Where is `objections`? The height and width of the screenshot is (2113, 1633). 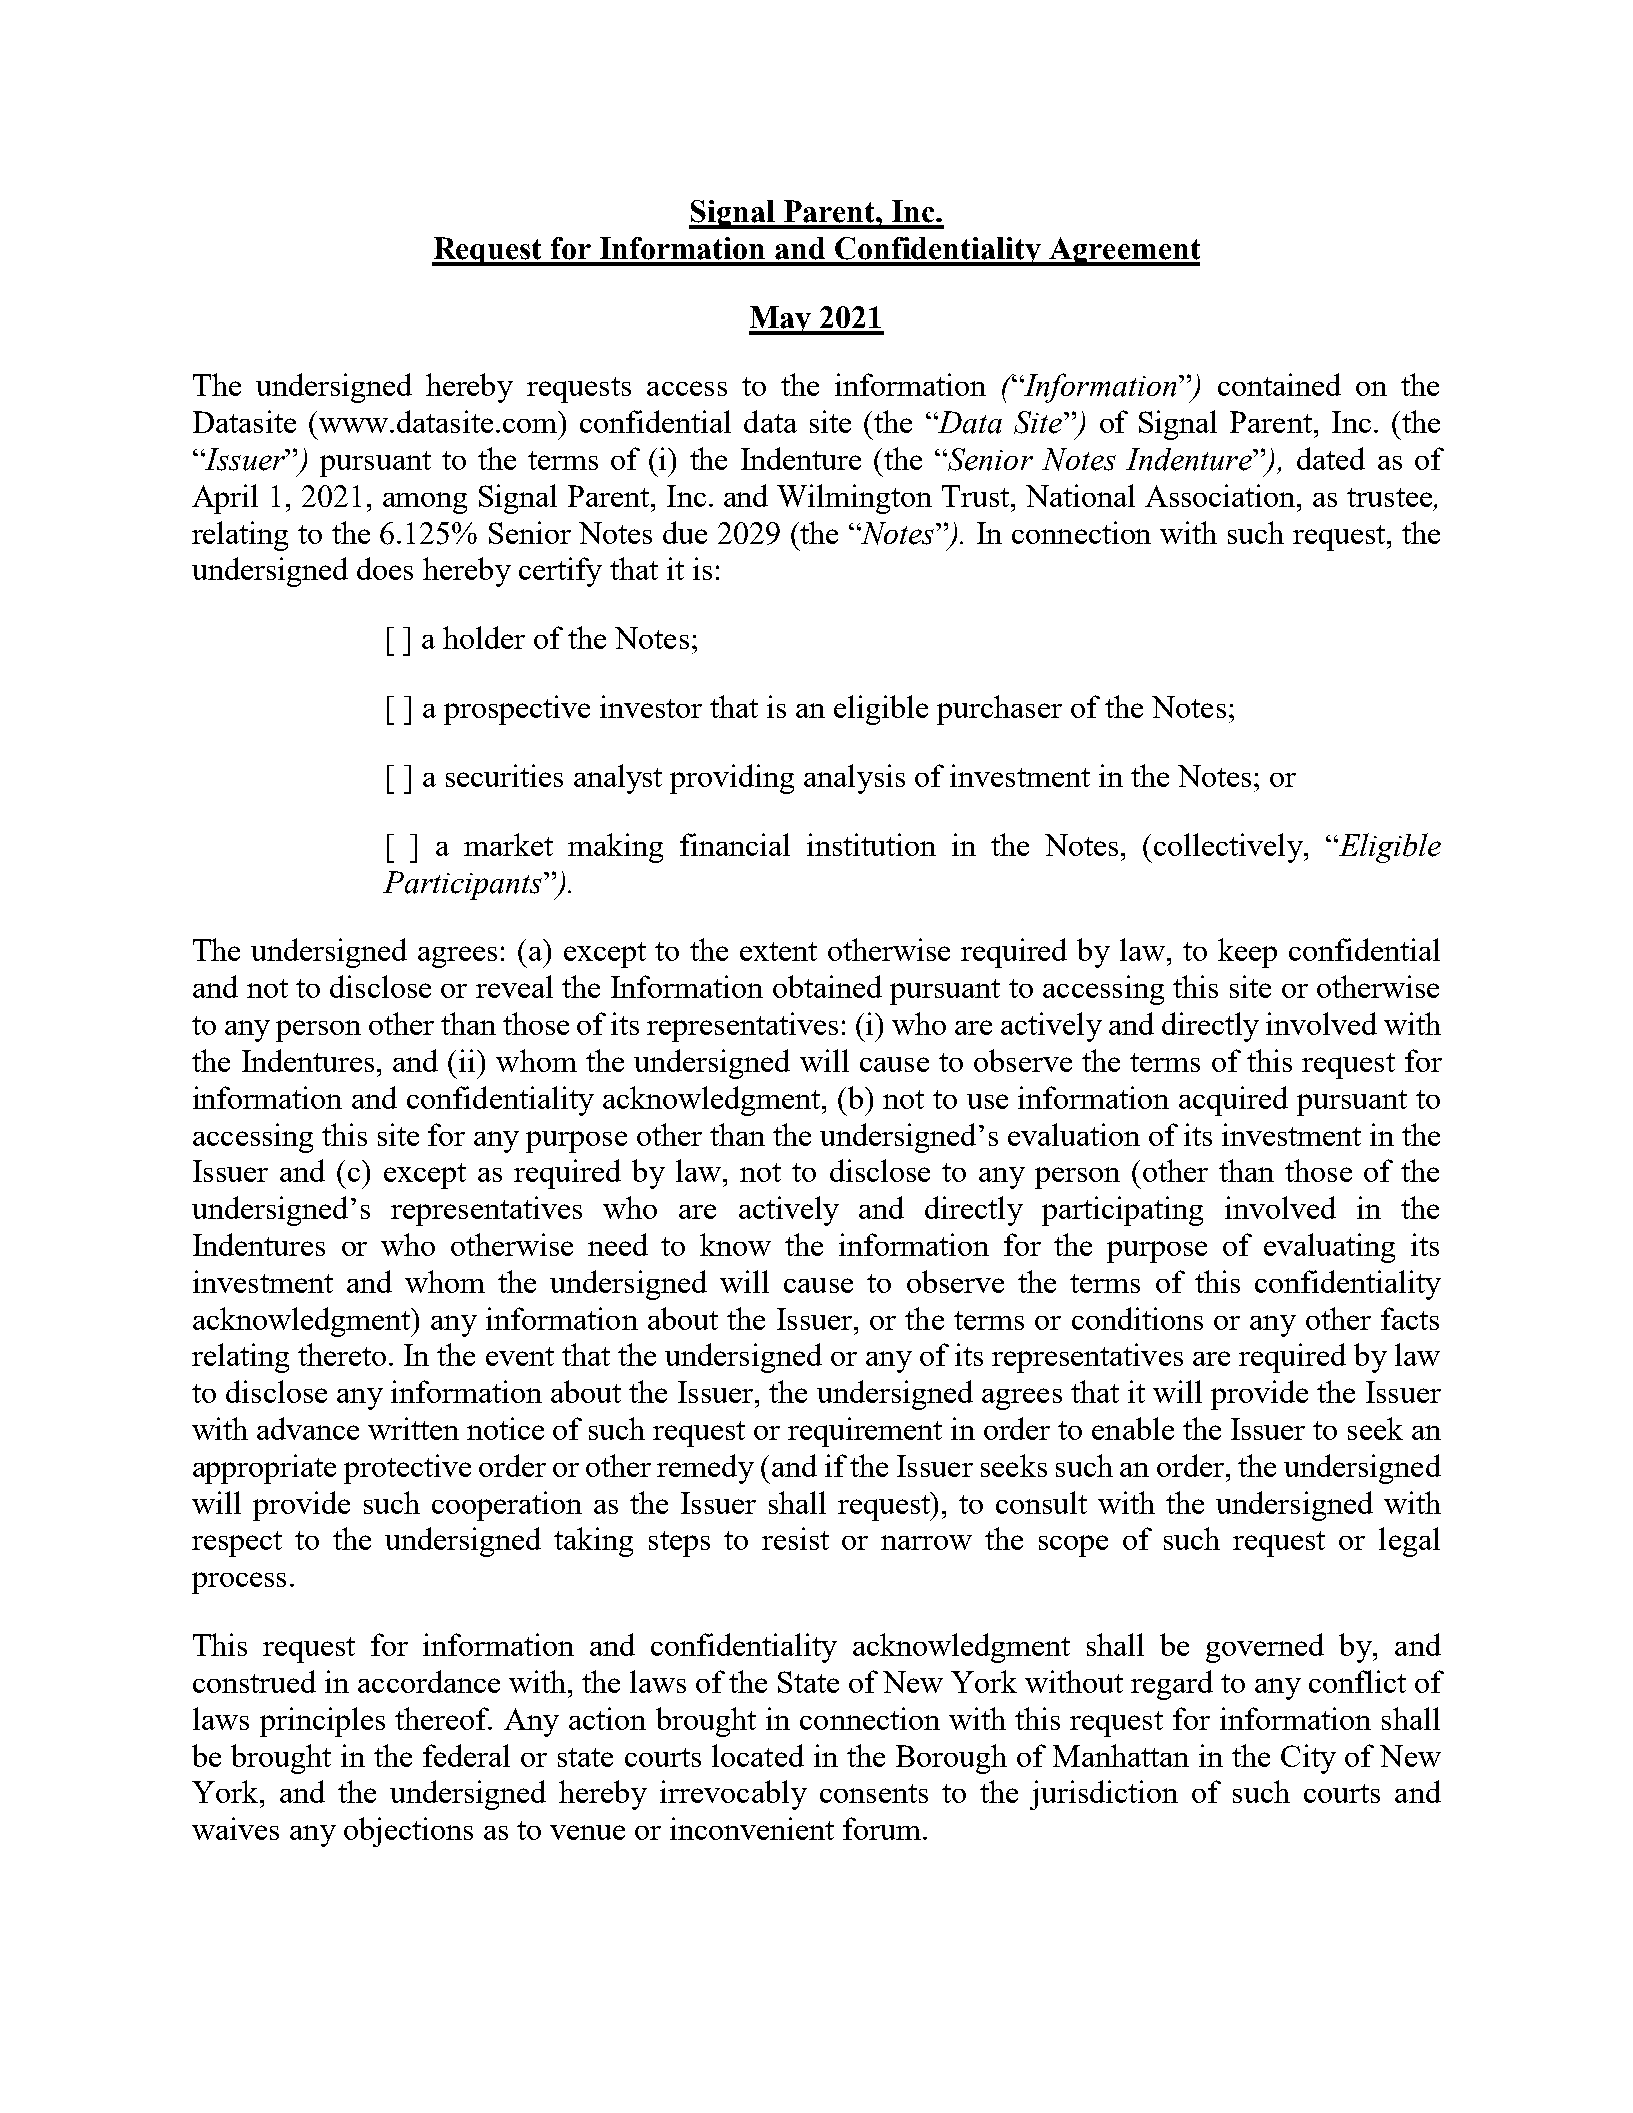
objections is located at coordinates (408, 1832).
